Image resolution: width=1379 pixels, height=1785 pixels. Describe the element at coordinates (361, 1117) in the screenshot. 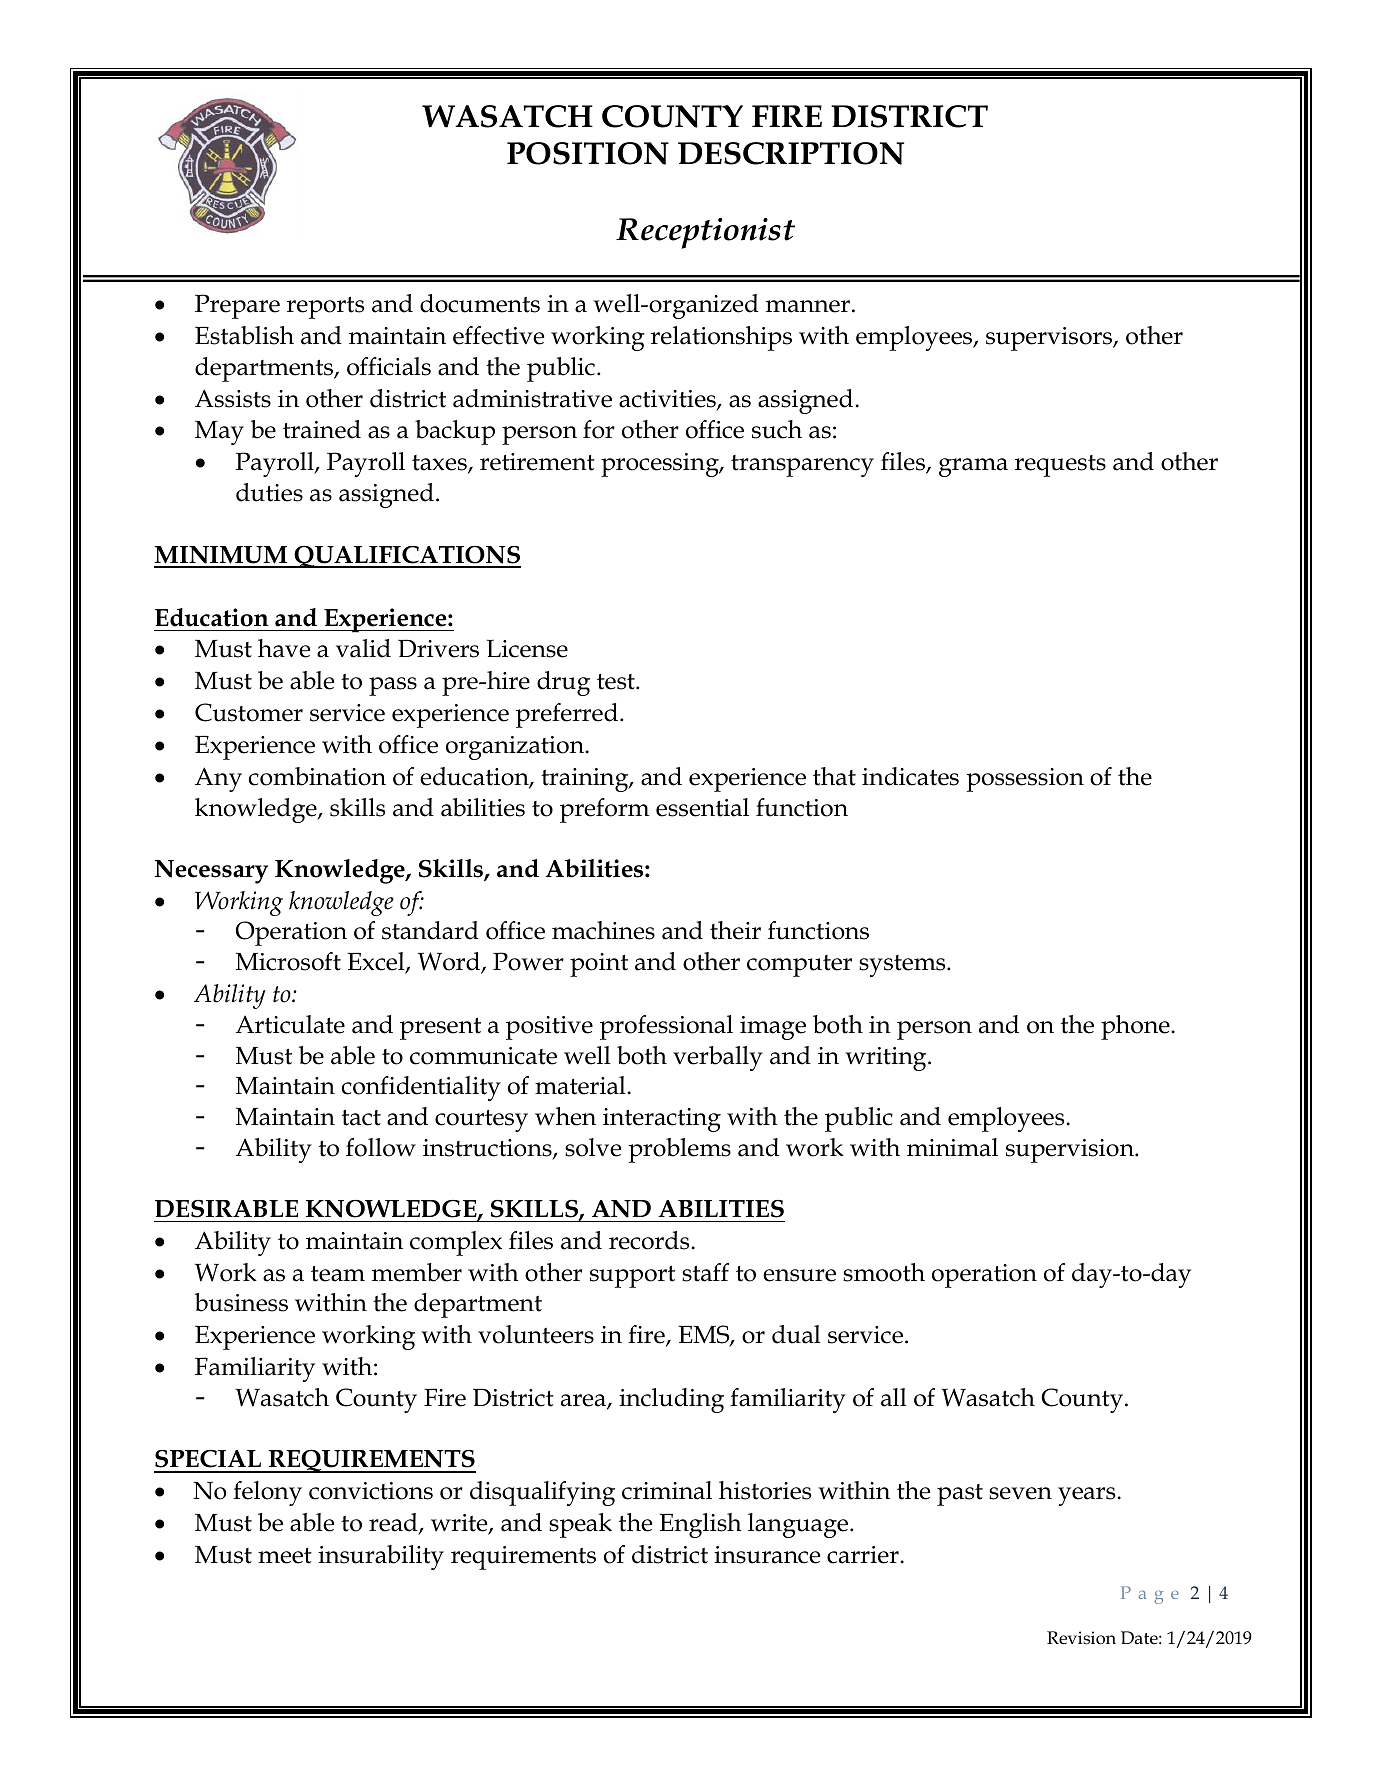

I see `tact` at that location.
